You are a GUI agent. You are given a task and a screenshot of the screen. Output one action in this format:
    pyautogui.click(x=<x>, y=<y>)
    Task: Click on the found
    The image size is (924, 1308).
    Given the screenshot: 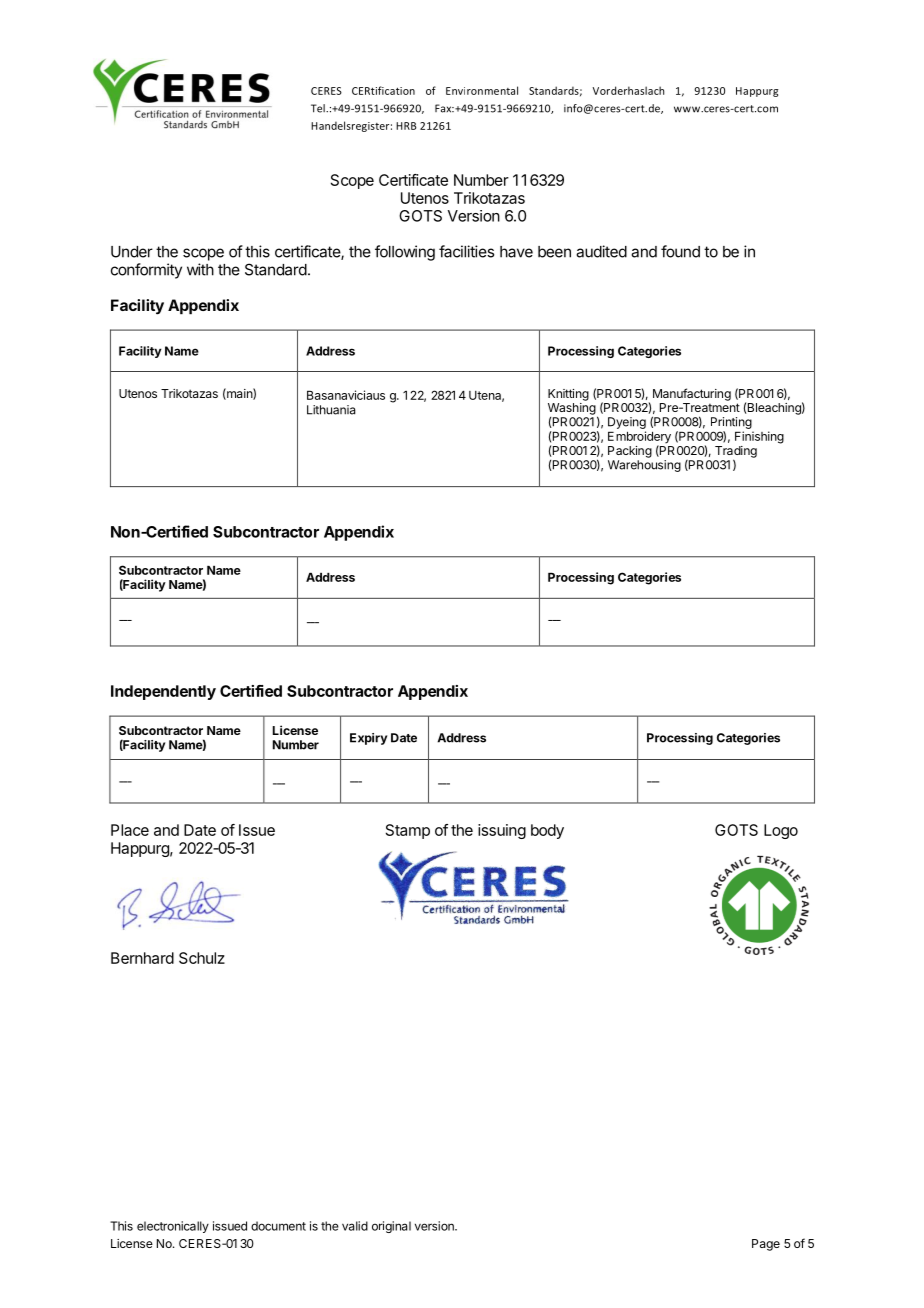 What is the action you would take?
    pyautogui.click(x=680, y=251)
